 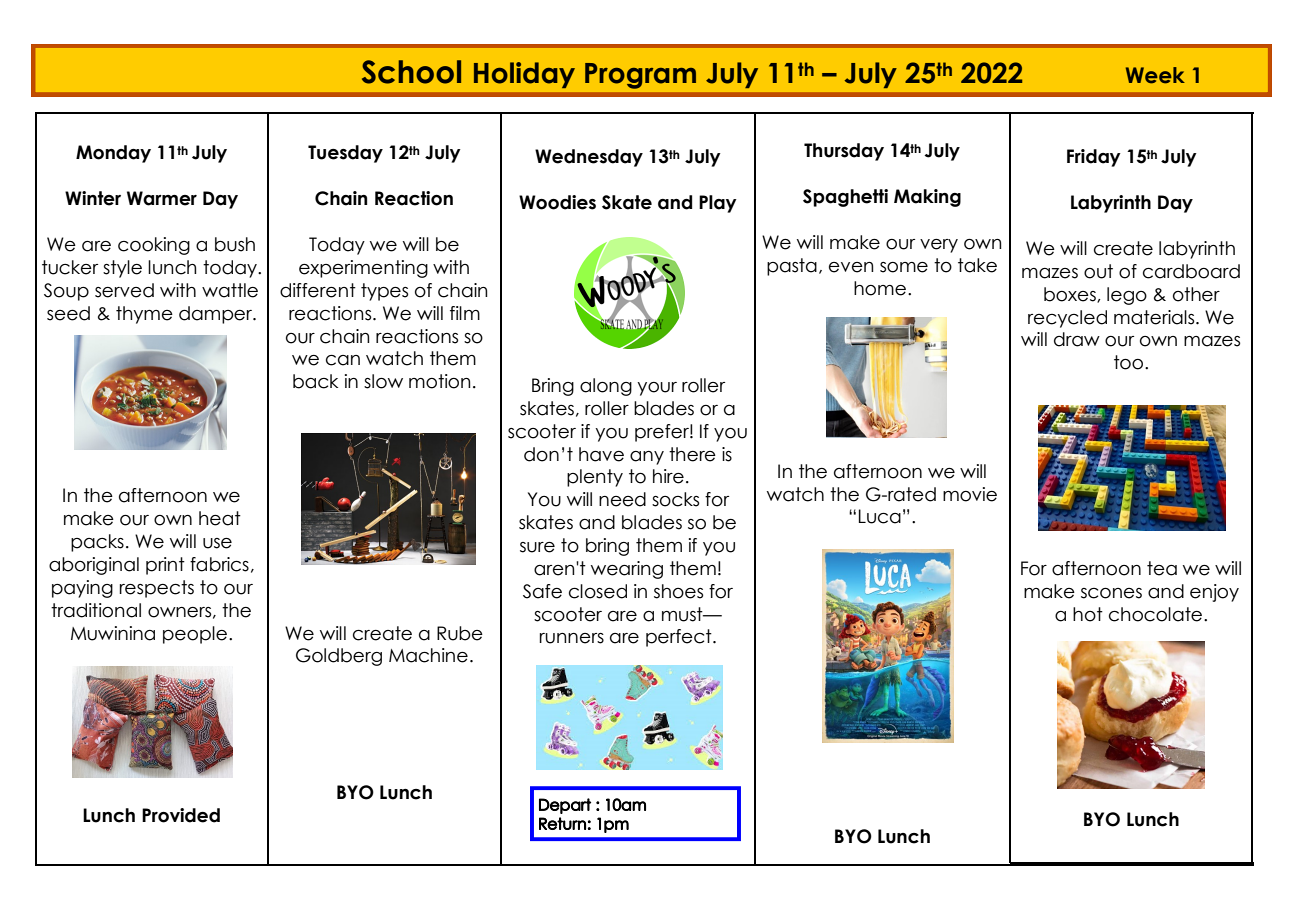 I want to click on Program, so click(x=640, y=76).
